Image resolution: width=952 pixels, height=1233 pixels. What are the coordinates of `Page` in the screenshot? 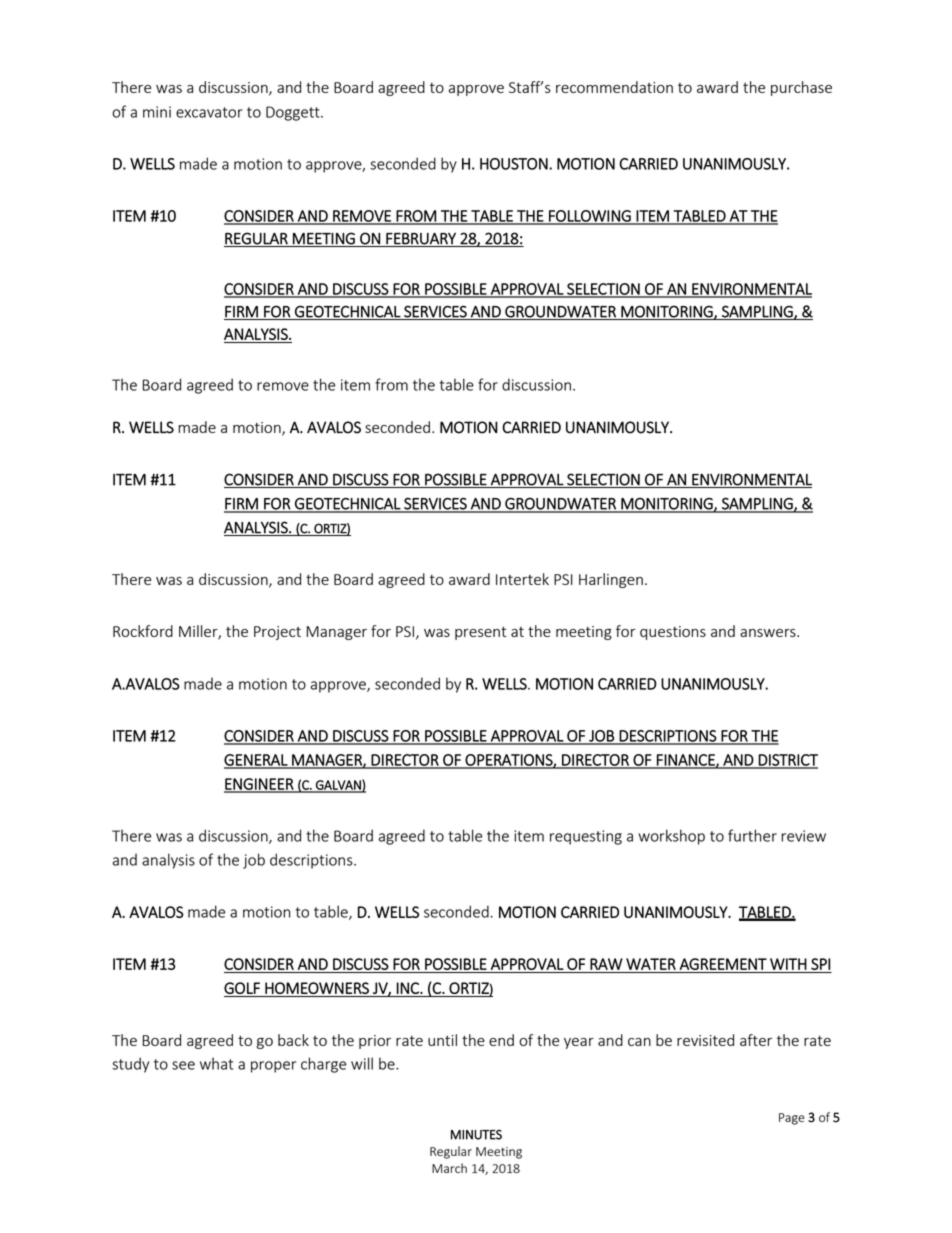 It's located at (792, 1119).
